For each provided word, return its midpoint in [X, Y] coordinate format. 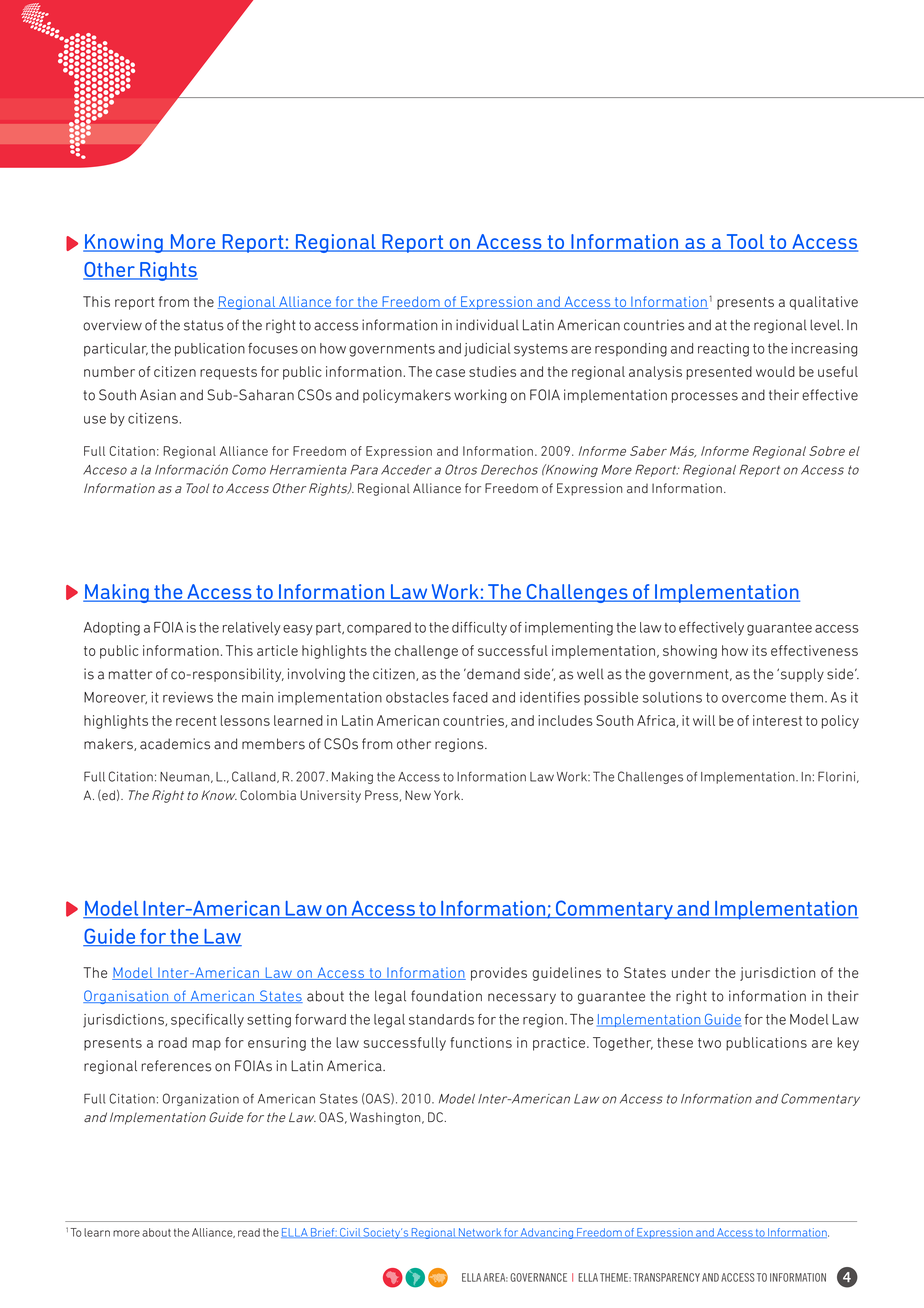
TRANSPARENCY [666, 1277]
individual [487, 325]
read [249, 1232]
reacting [723, 350]
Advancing [547, 1233]
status [204, 325]
